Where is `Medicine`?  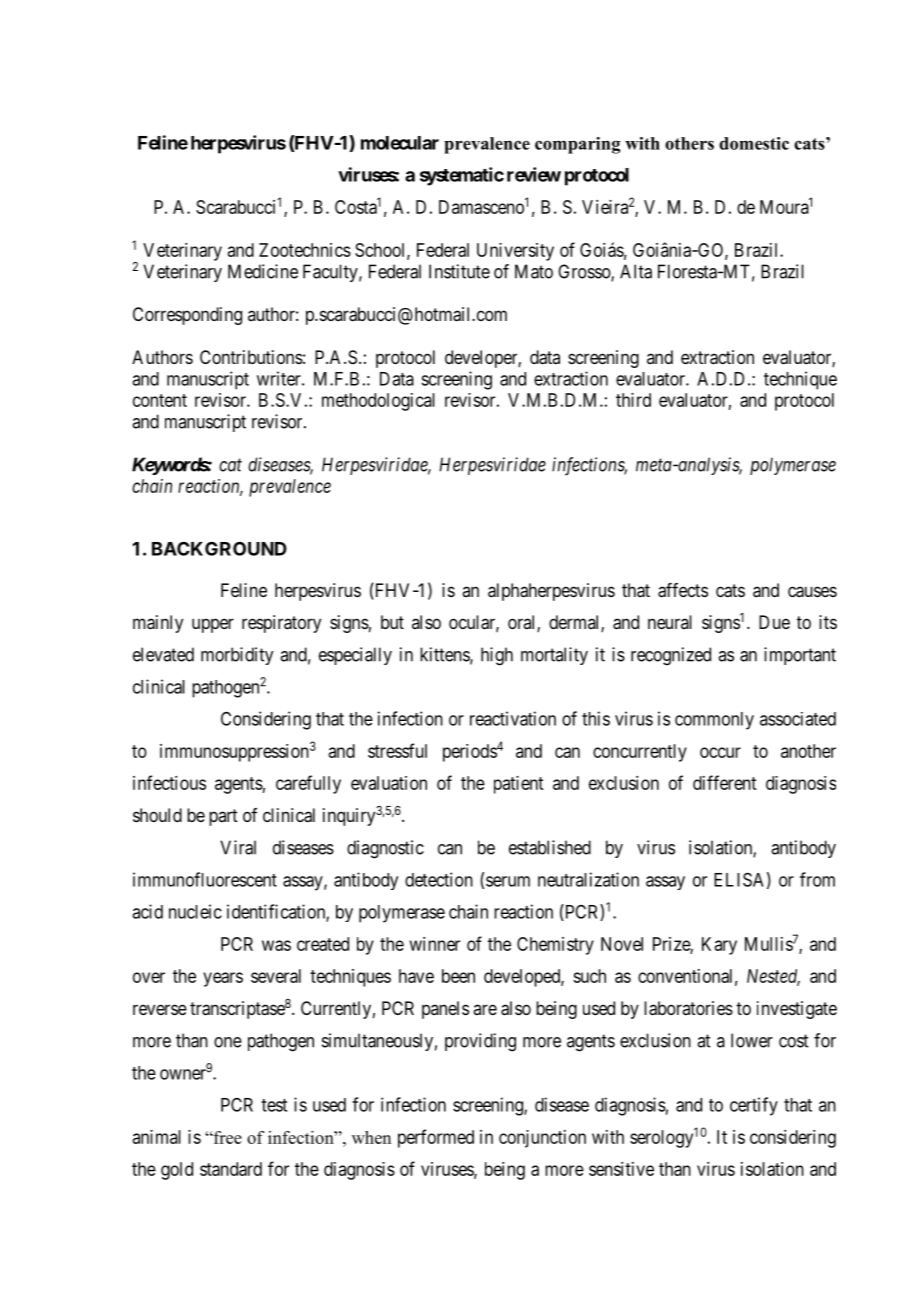 Medicine is located at coordinates (263, 271).
